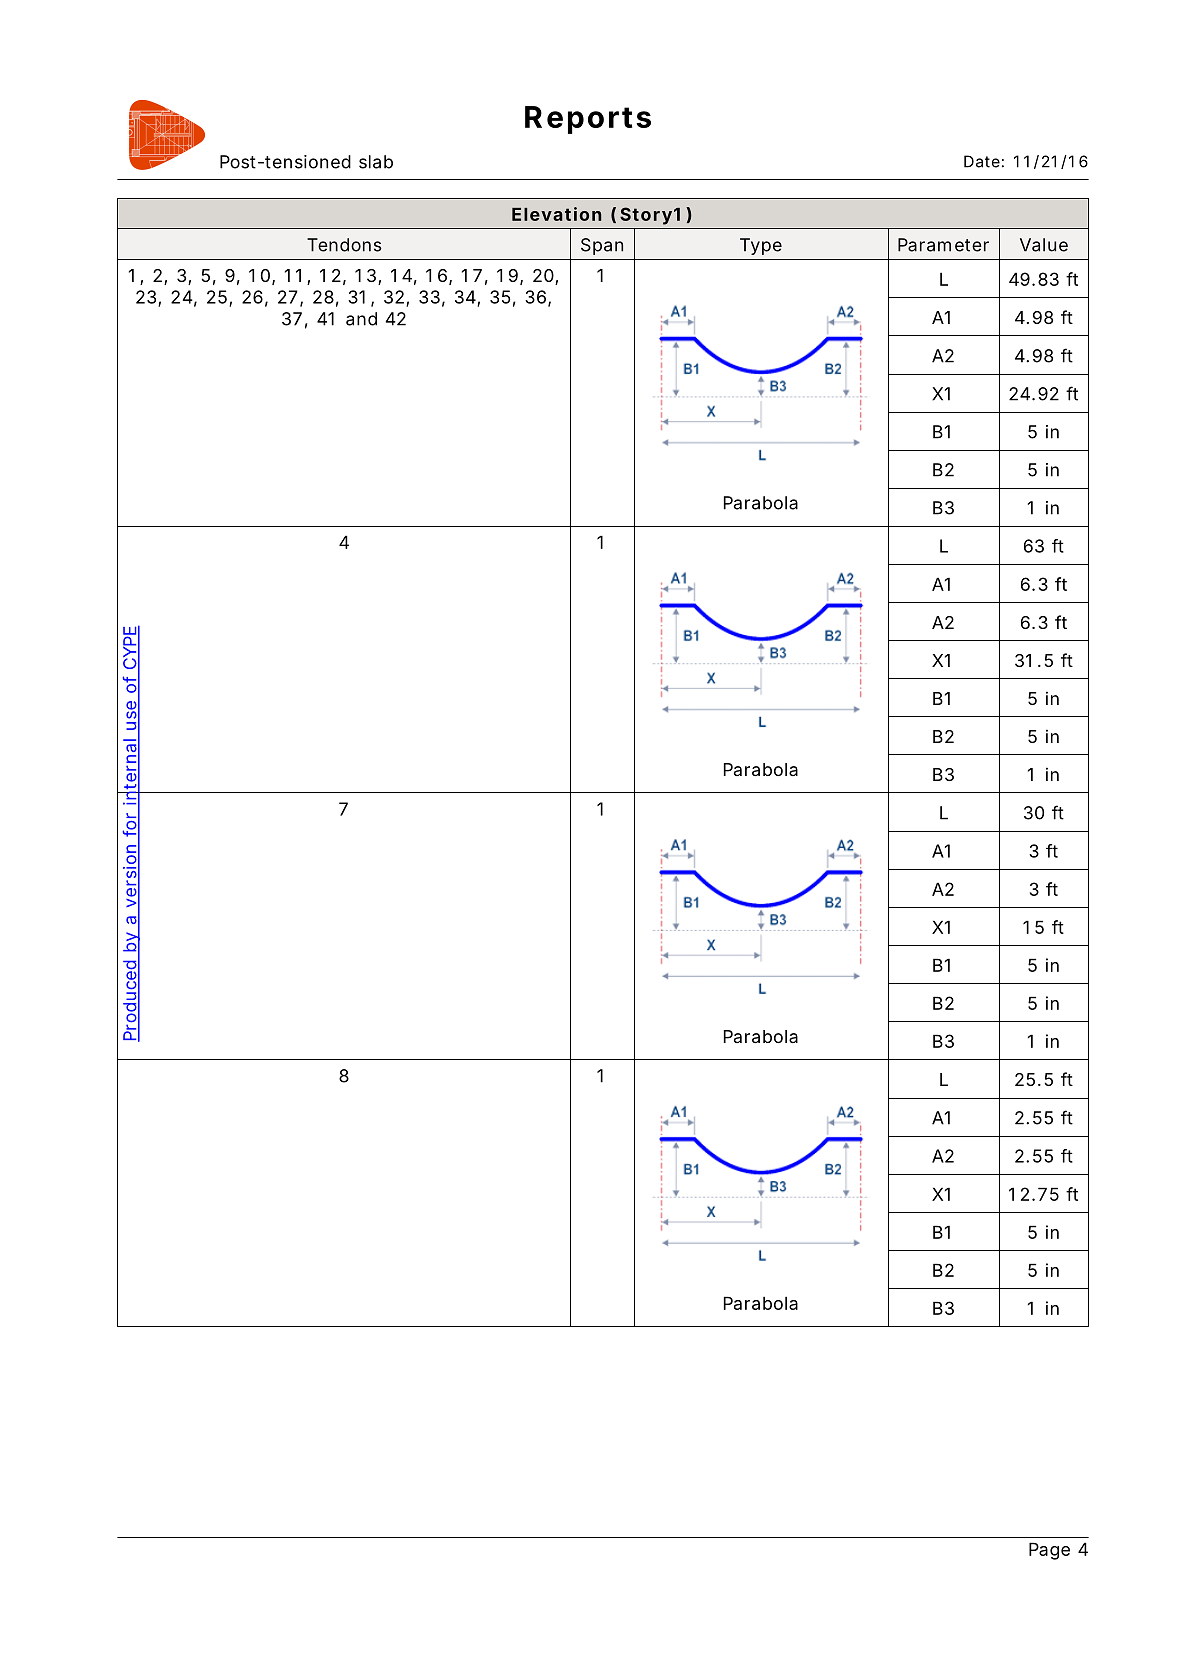  Describe the element at coordinates (943, 245) in the document. I see `Parameter` at that location.
